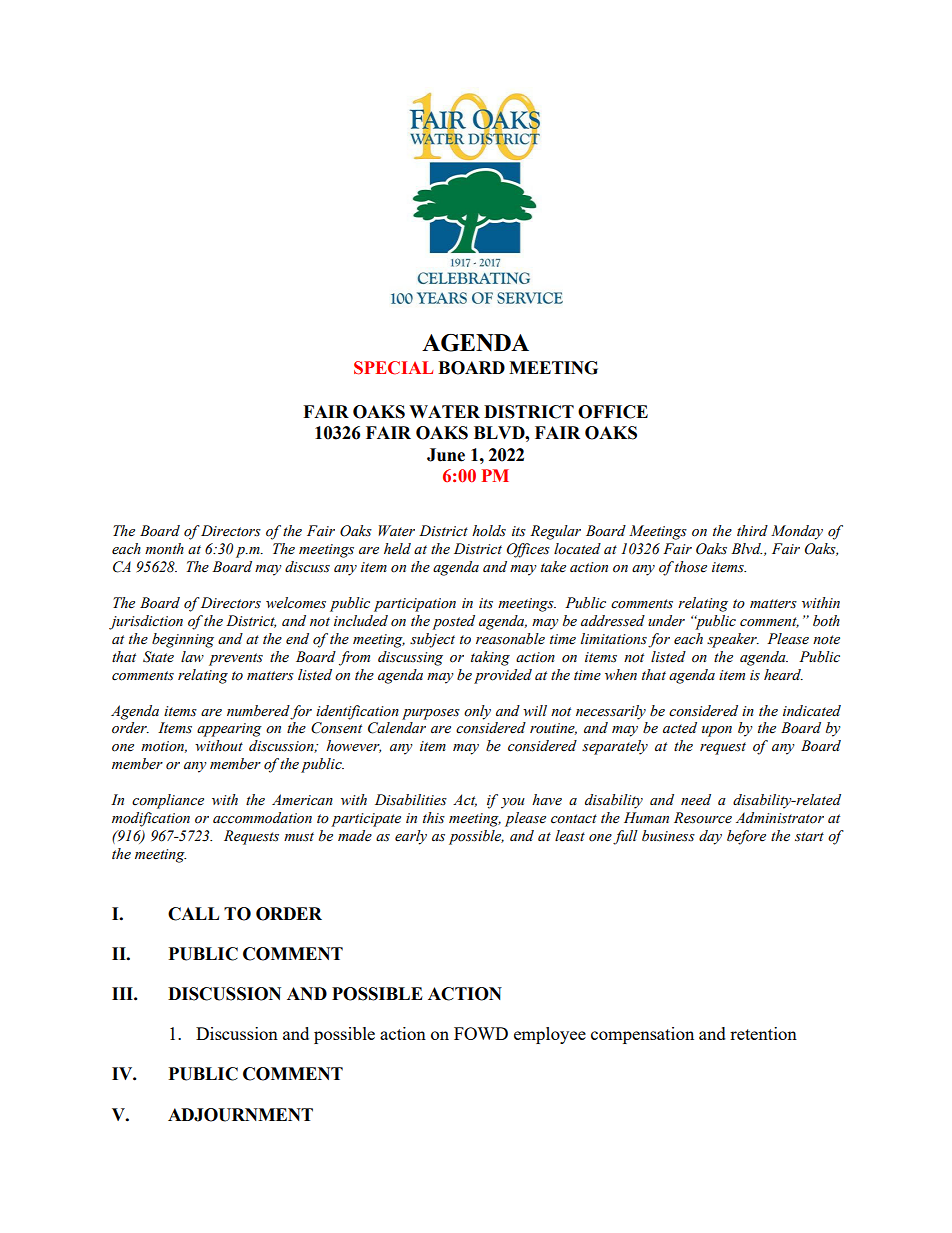 The width and height of the screenshot is (952, 1233). I want to click on employee, so click(550, 1035).
